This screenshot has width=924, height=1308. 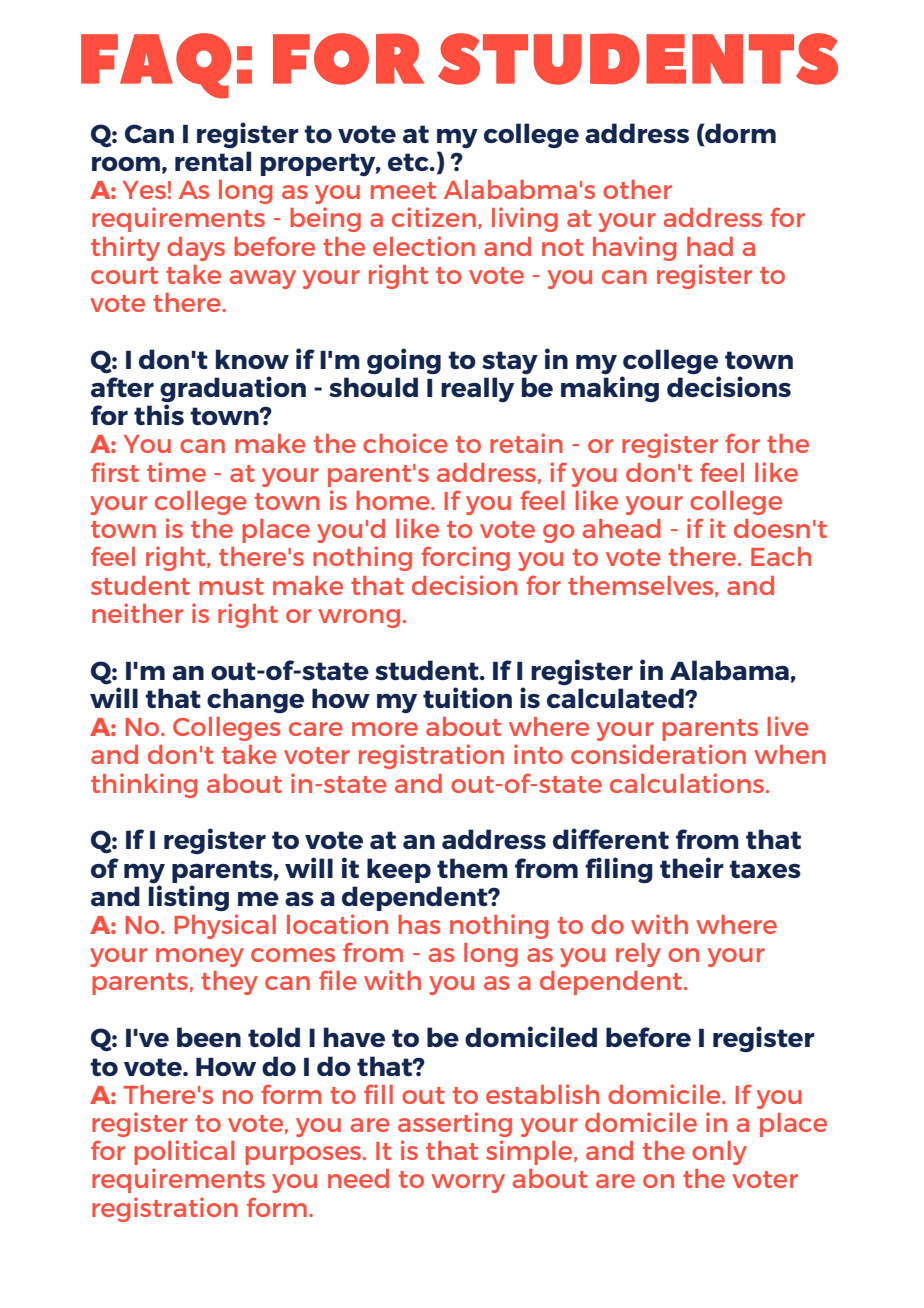 What do you see at coordinates (404, 361) in the screenshot?
I see `going` at bounding box center [404, 361].
